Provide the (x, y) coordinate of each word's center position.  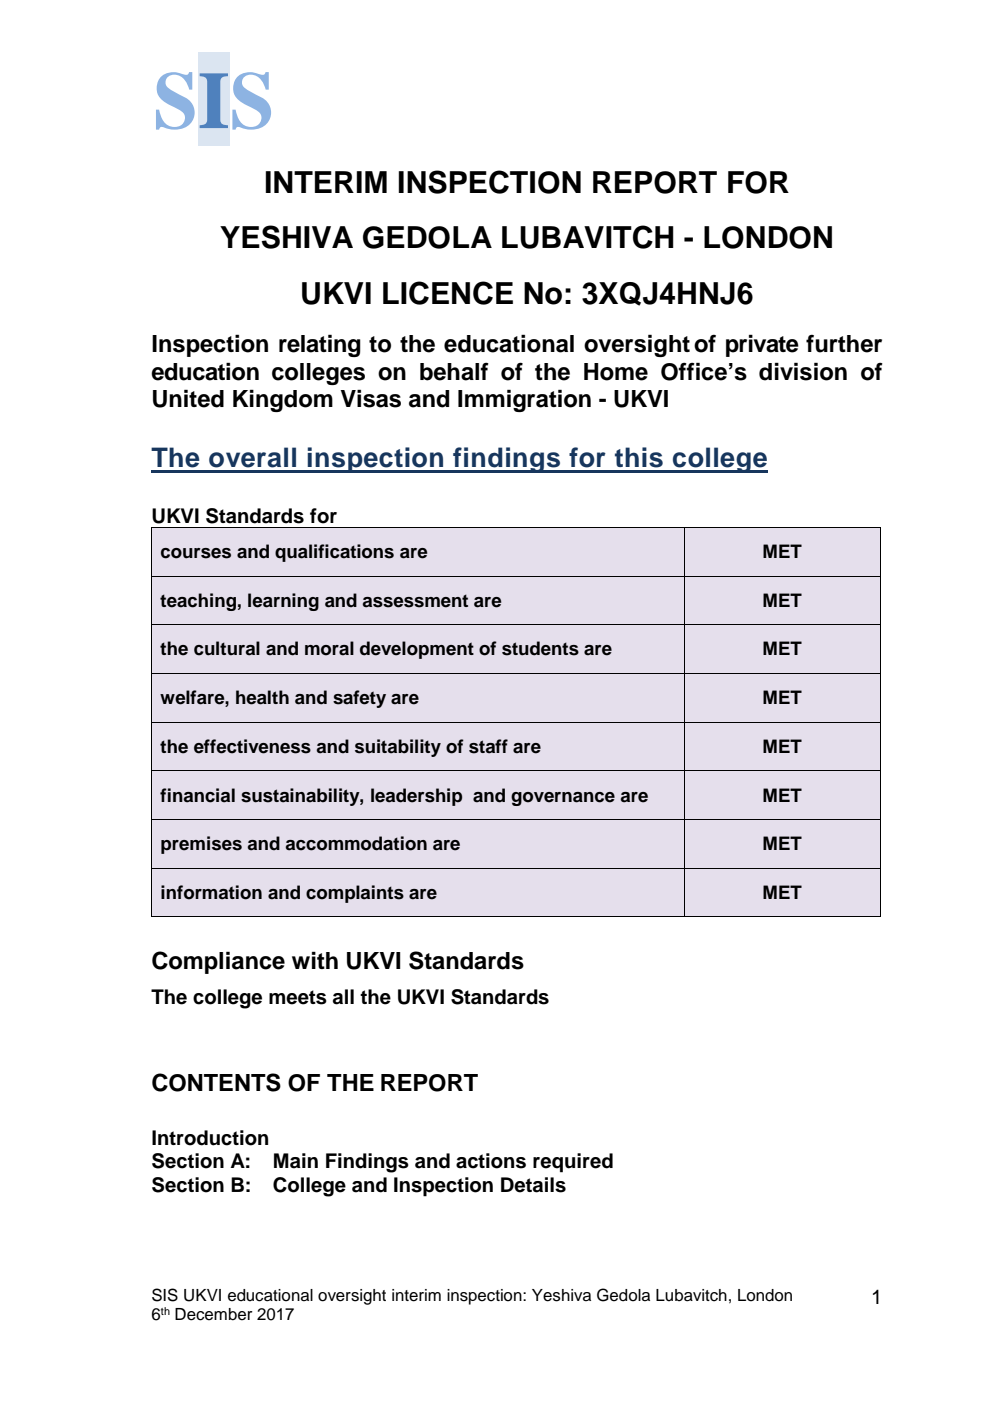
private (762, 345)
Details (533, 1185)
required (573, 1163)
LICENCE (448, 293)
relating (320, 345)
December (214, 1314)
